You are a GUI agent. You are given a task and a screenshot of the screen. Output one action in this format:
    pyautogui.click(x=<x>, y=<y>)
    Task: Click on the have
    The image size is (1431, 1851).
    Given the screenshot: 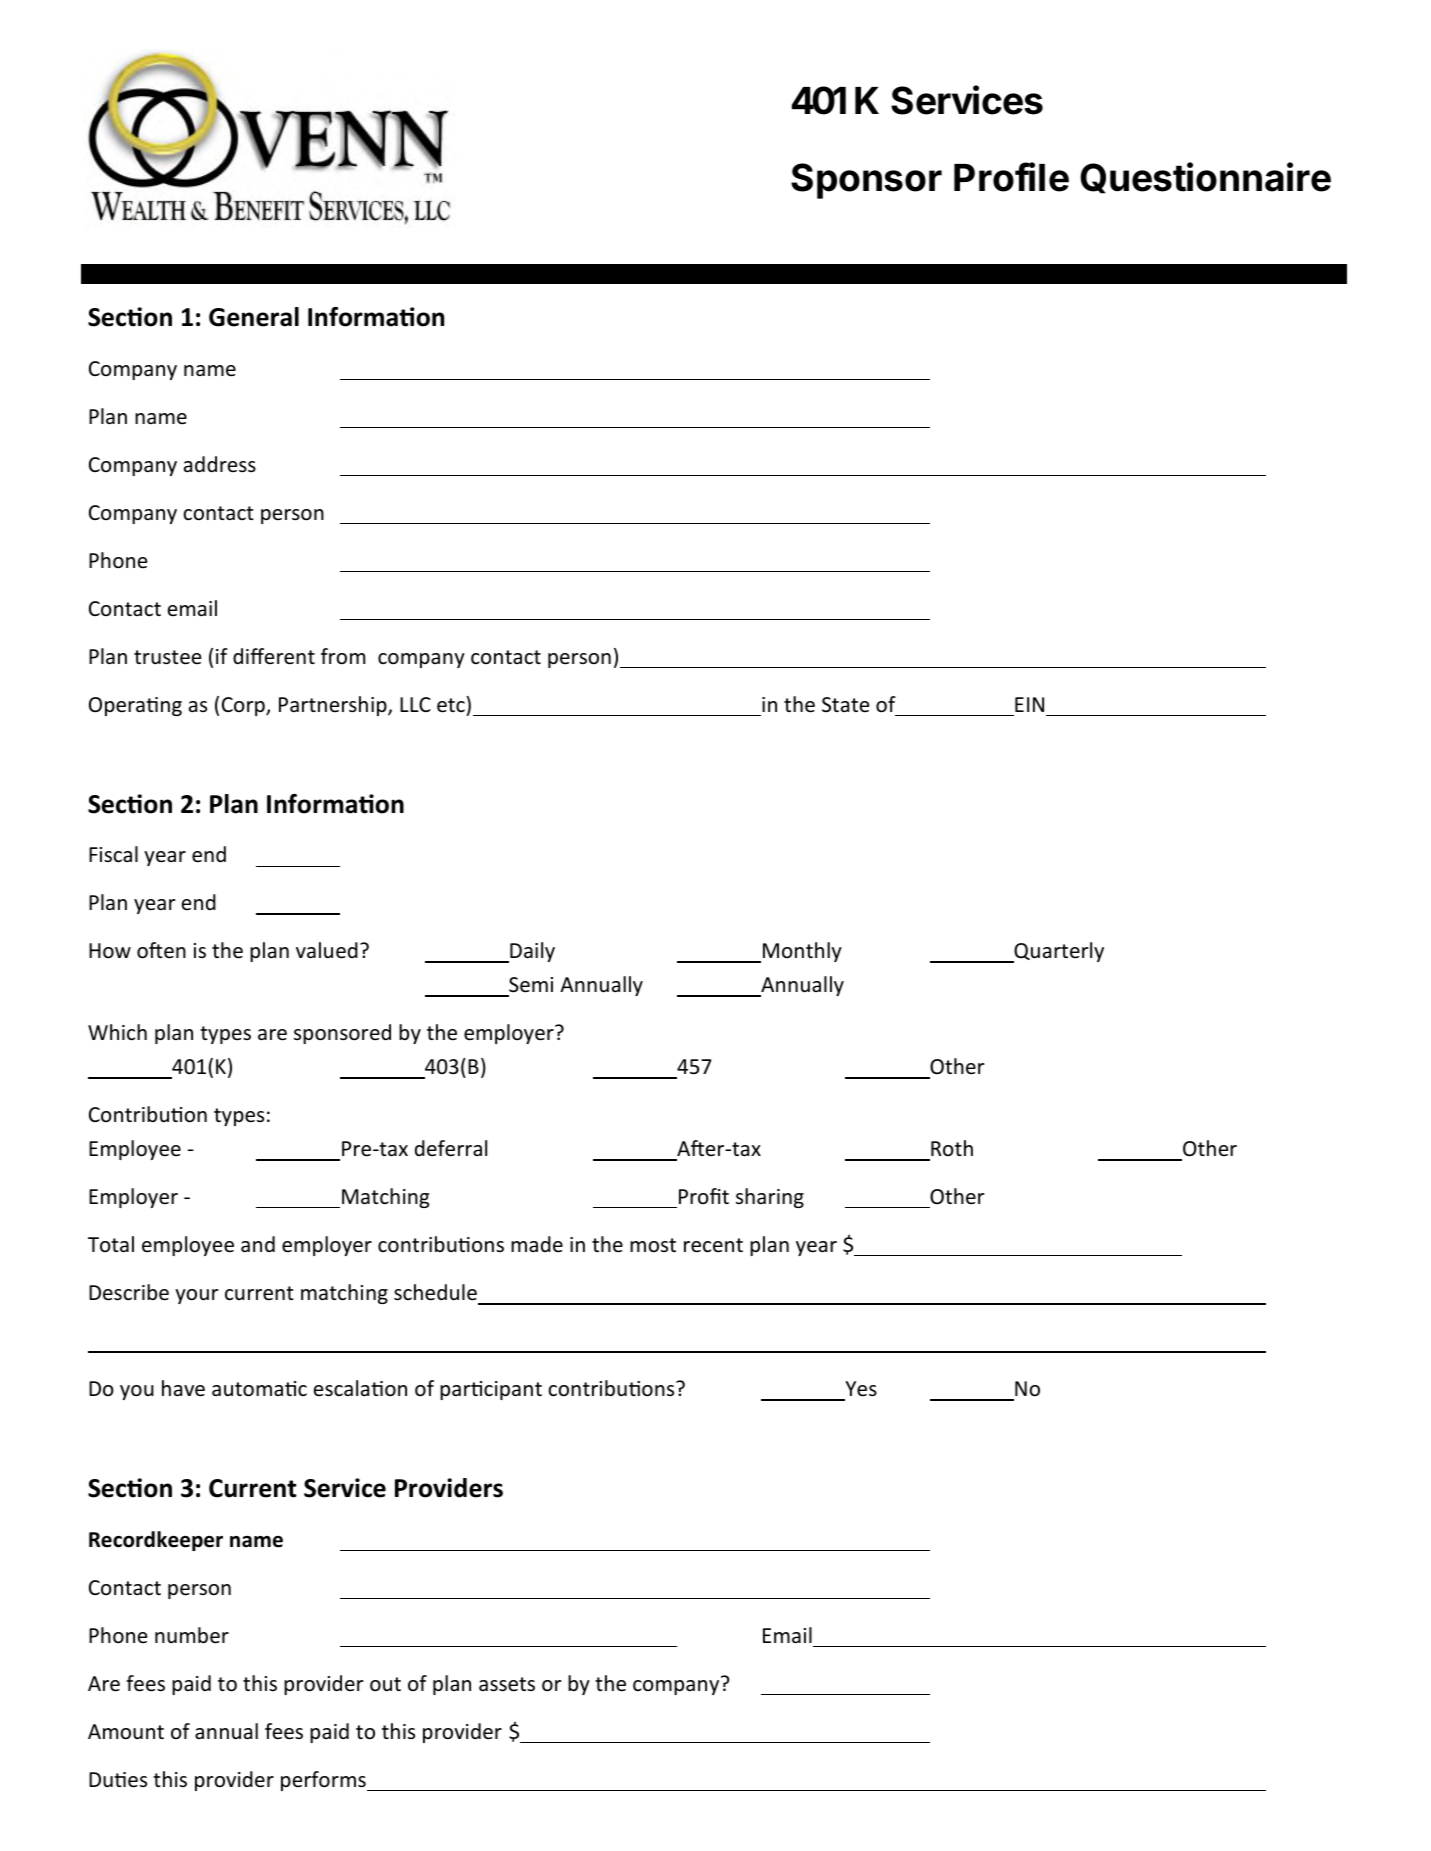 What is the action you would take?
    pyautogui.click(x=183, y=1388)
